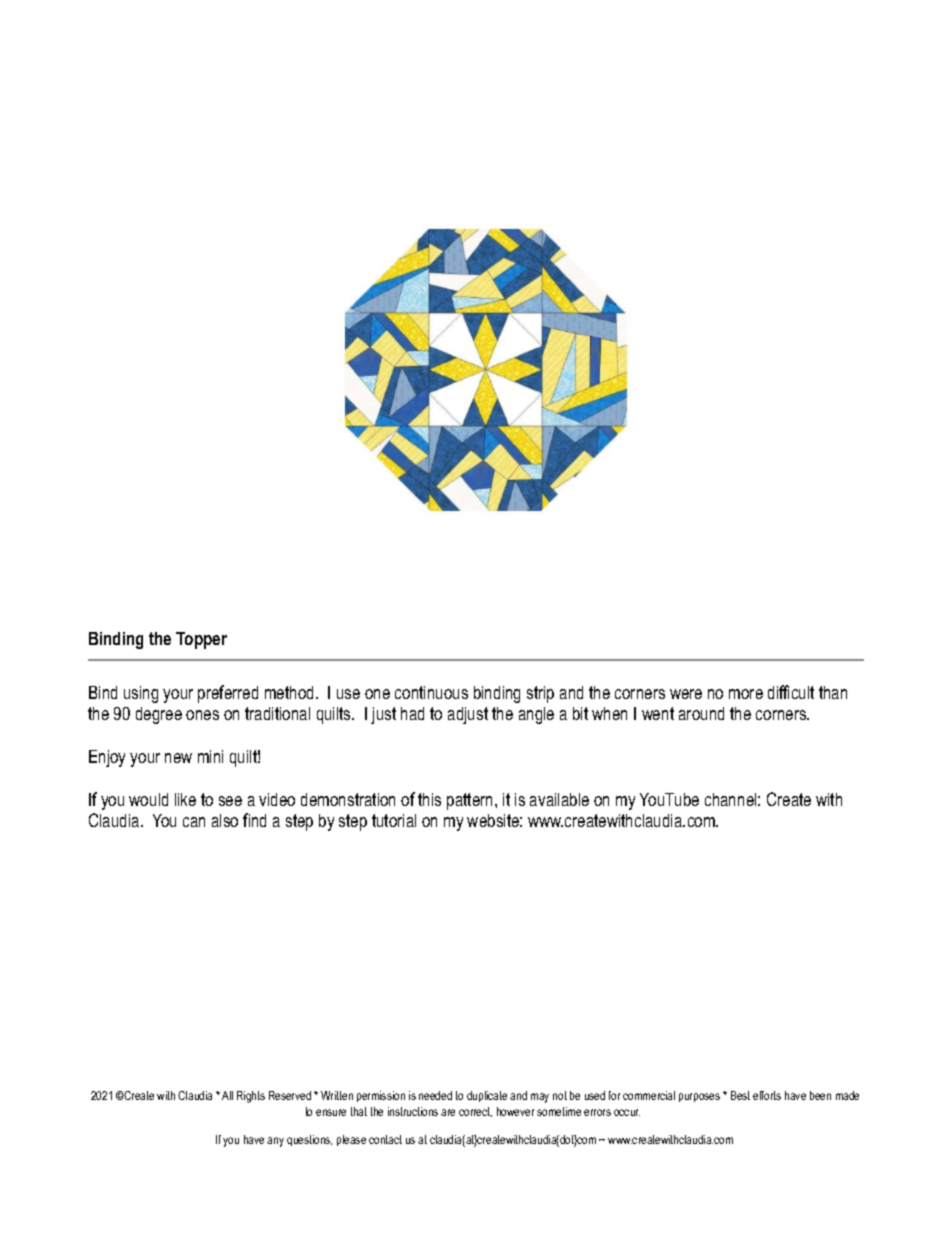 Image resolution: width=952 pixels, height=1235 pixels. Describe the element at coordinates (471, 801) in the page. I see `pattern` at that location.
